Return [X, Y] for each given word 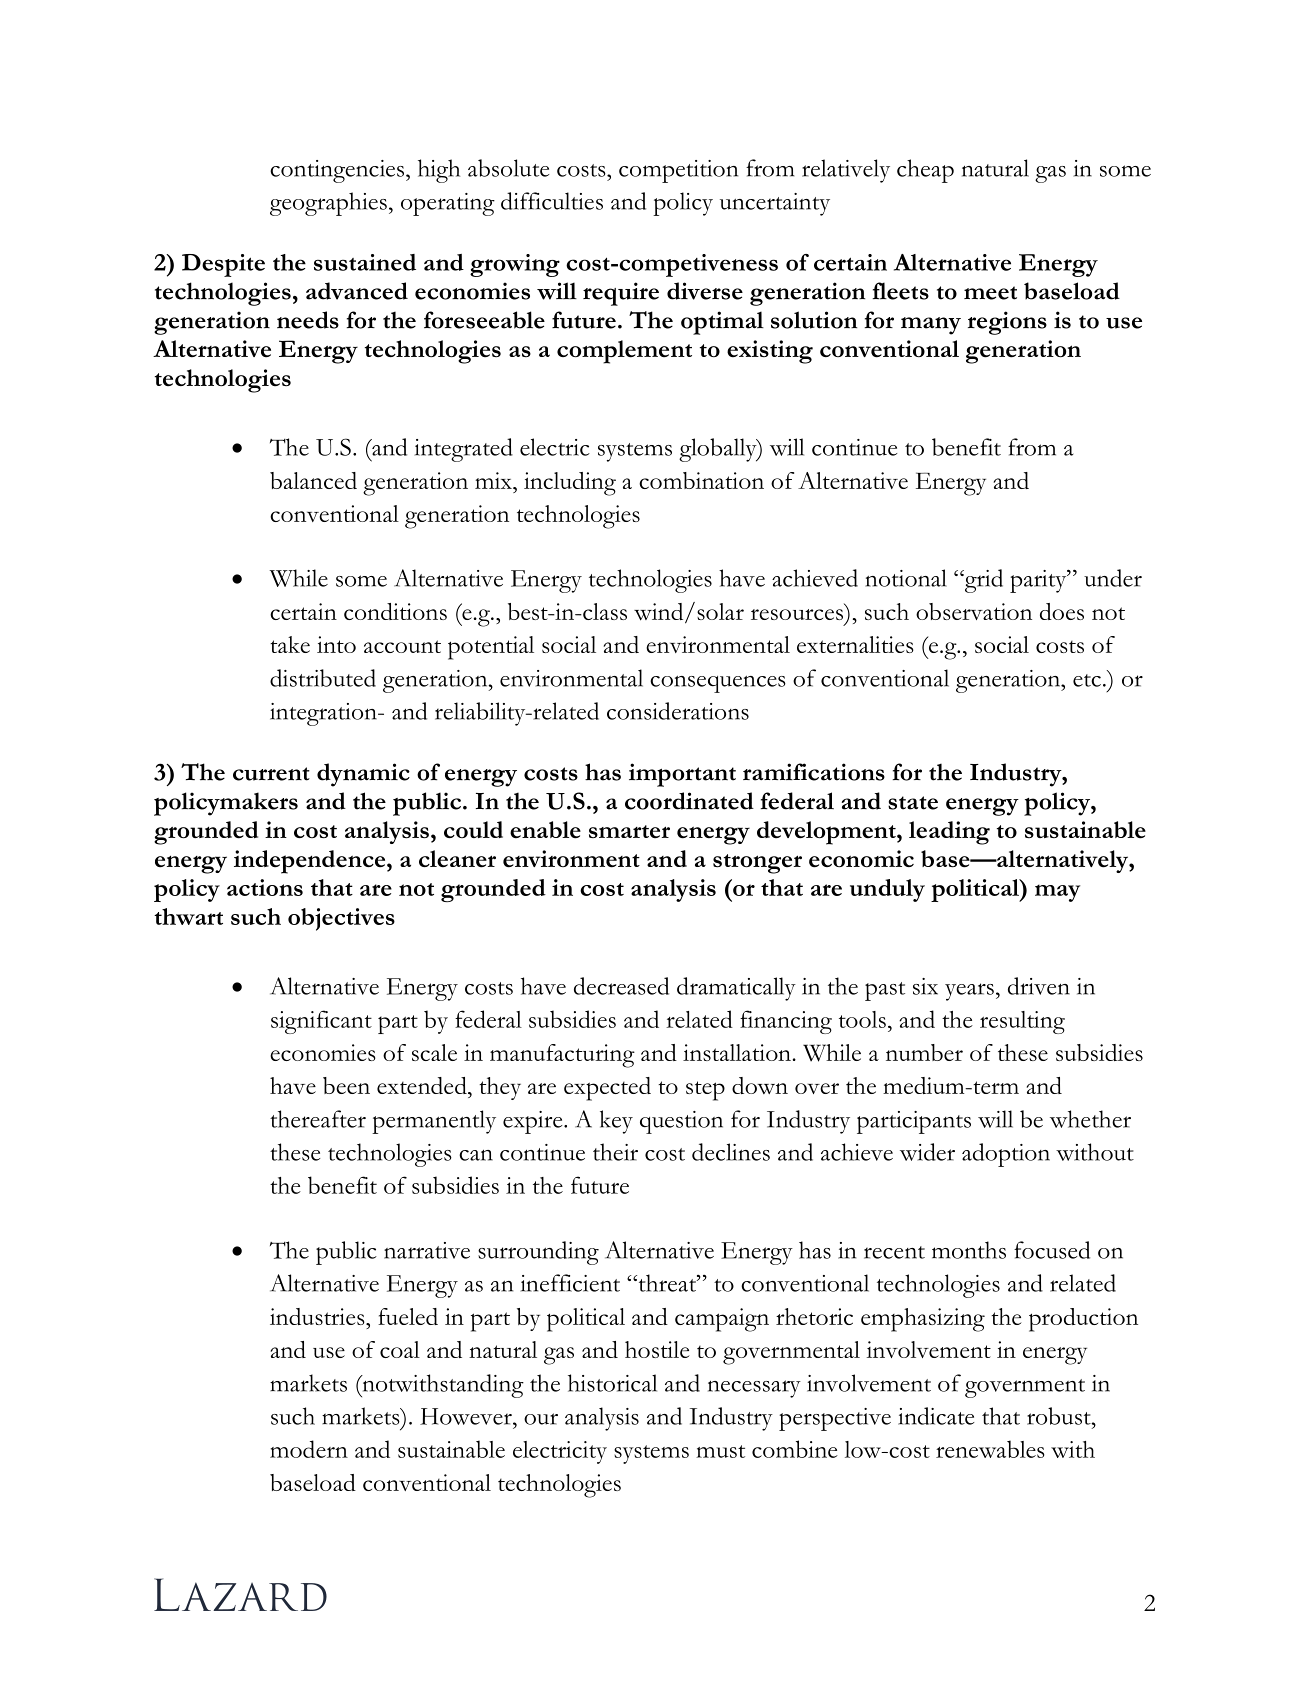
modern [309, 1449]
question [681, 1122]
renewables [990, 1449]
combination [701, 480]
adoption [1006, 1155]
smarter [629, 831]
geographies [328, 204]
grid [982, 581]
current [271, 774]
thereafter [318, 1119]
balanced [313, 480]
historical [612, 1383]
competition [678, 171]
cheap [925, 171]
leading [949, 833]
